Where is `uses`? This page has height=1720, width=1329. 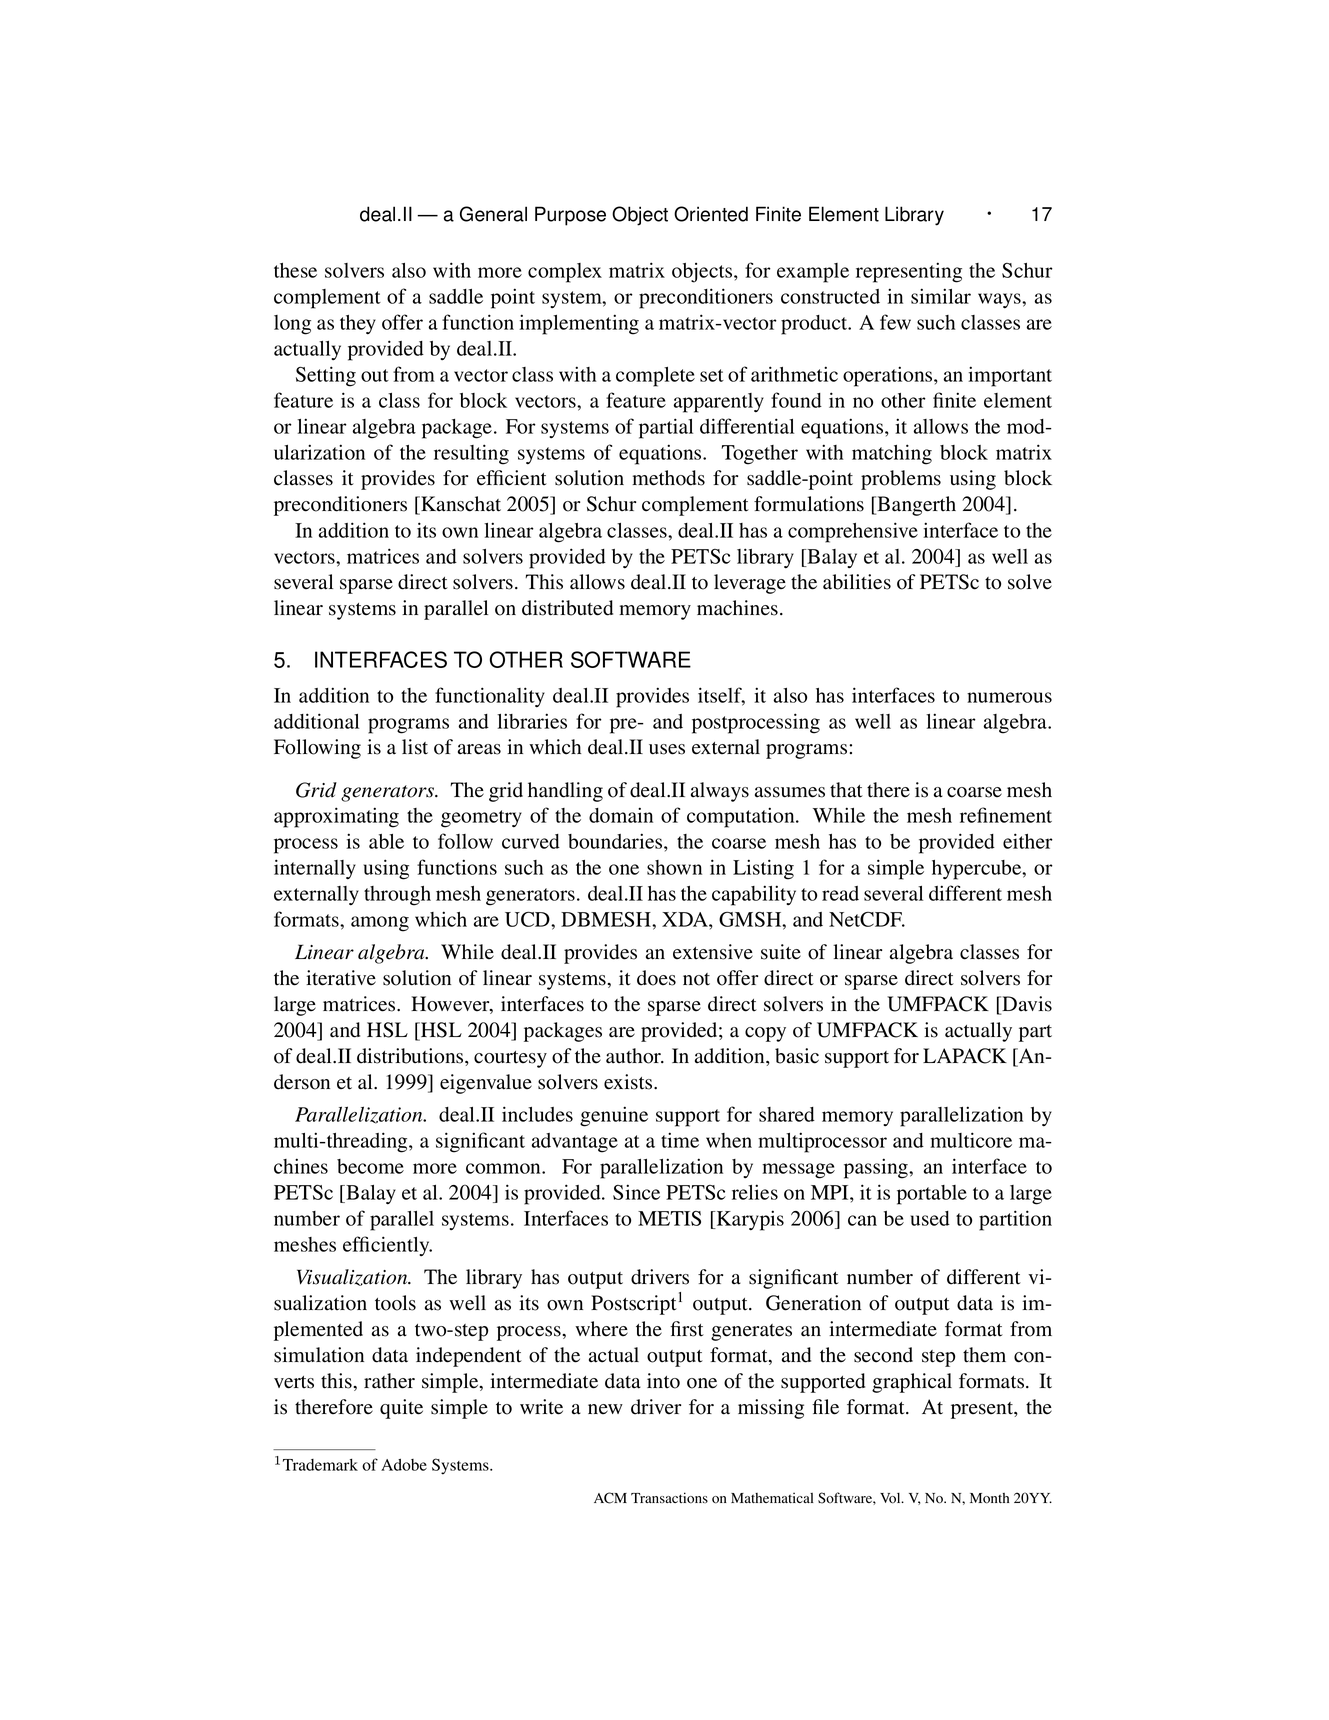 uses is located at coordinates (667, 749).
